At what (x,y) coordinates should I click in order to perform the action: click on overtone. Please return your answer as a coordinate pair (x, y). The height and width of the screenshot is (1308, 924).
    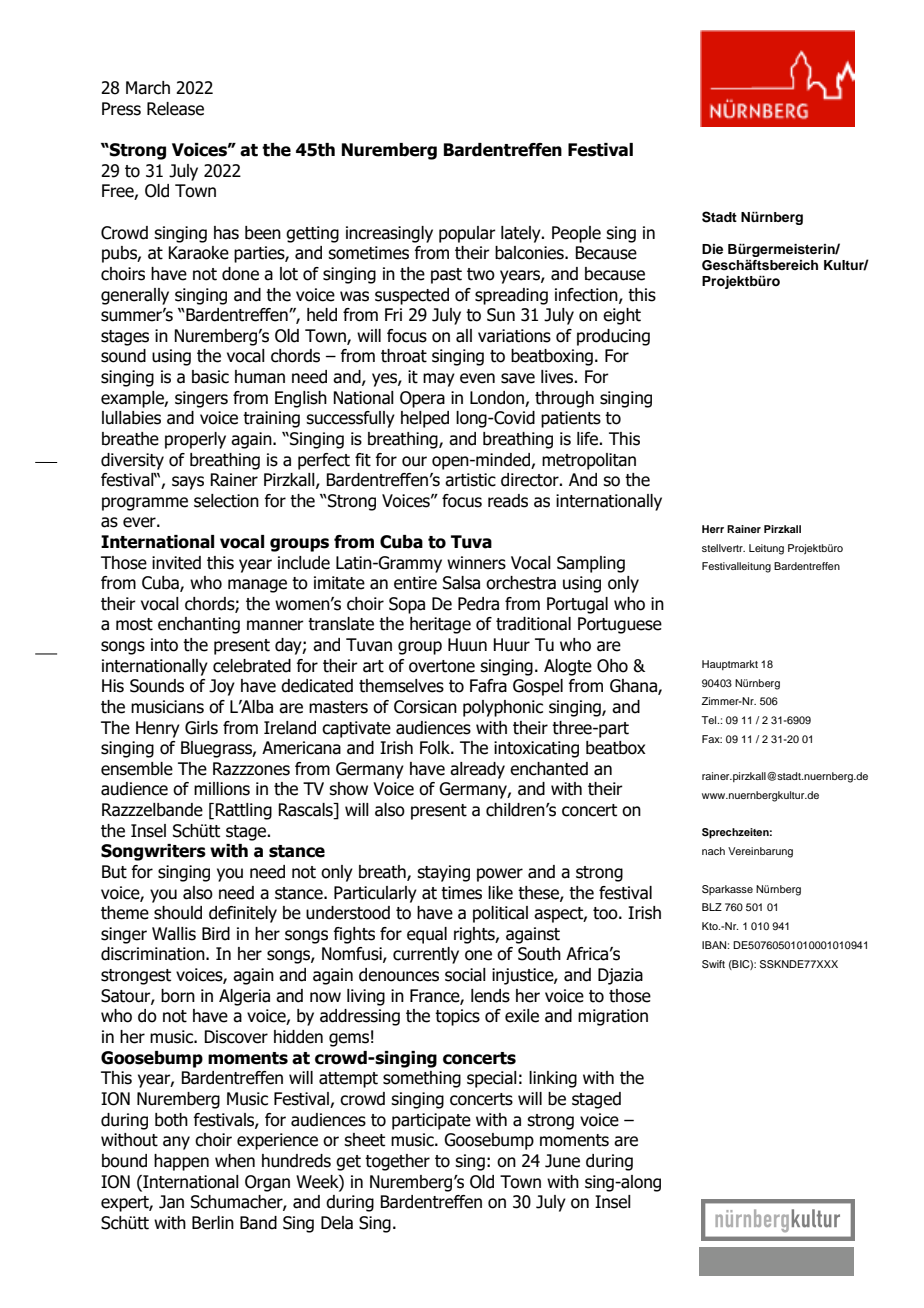
    Looking at the image, I should click on (442, 666).
